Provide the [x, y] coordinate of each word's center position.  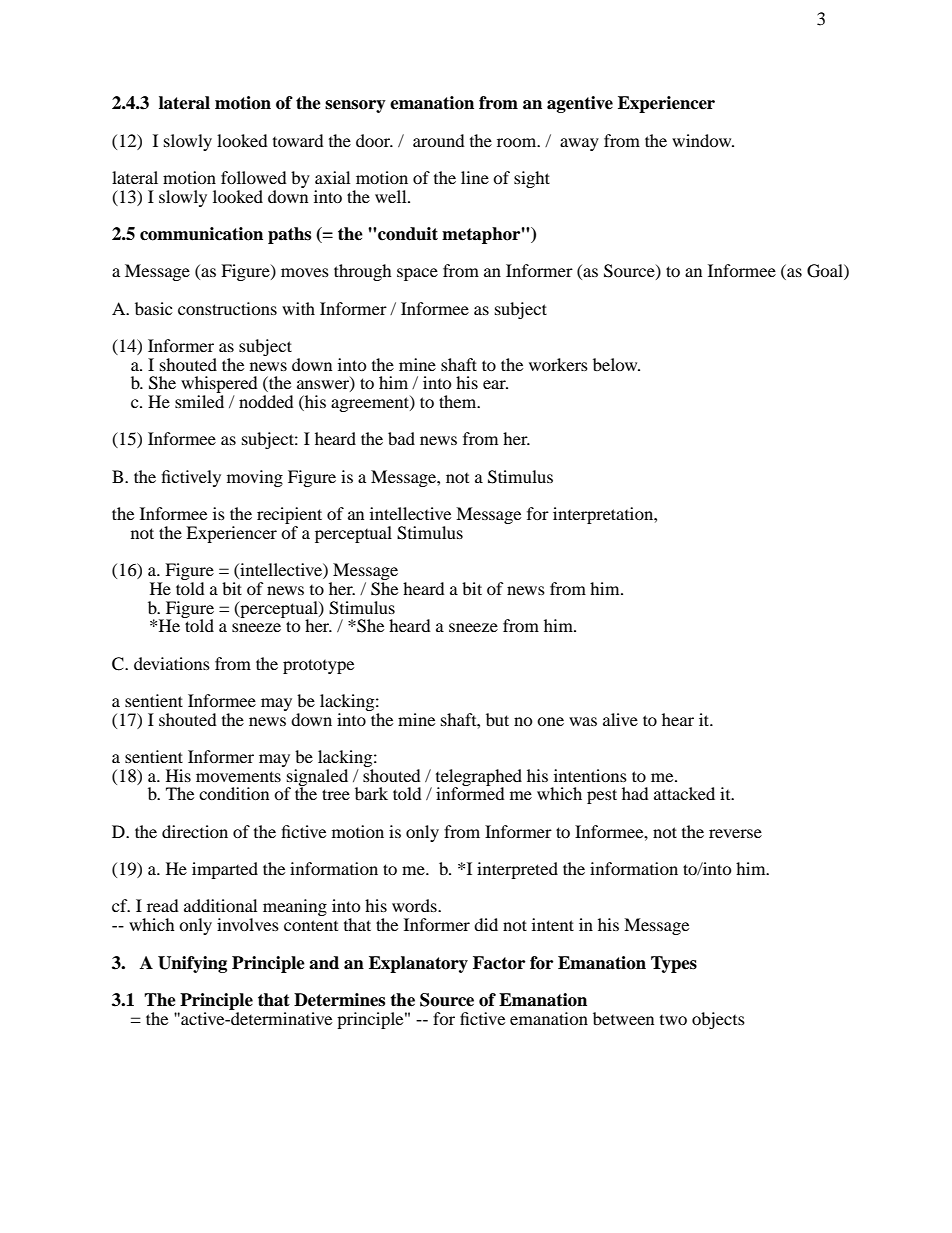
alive [620, 719]
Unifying [192, 964]
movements [238, 776]
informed [470, 792]
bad [401, 438]
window [703, 140]
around [439, 140]
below [616, 364]
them [459, 401]
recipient [289, 517]
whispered [219, 386]
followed [254, 177]
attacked [684, 793]
